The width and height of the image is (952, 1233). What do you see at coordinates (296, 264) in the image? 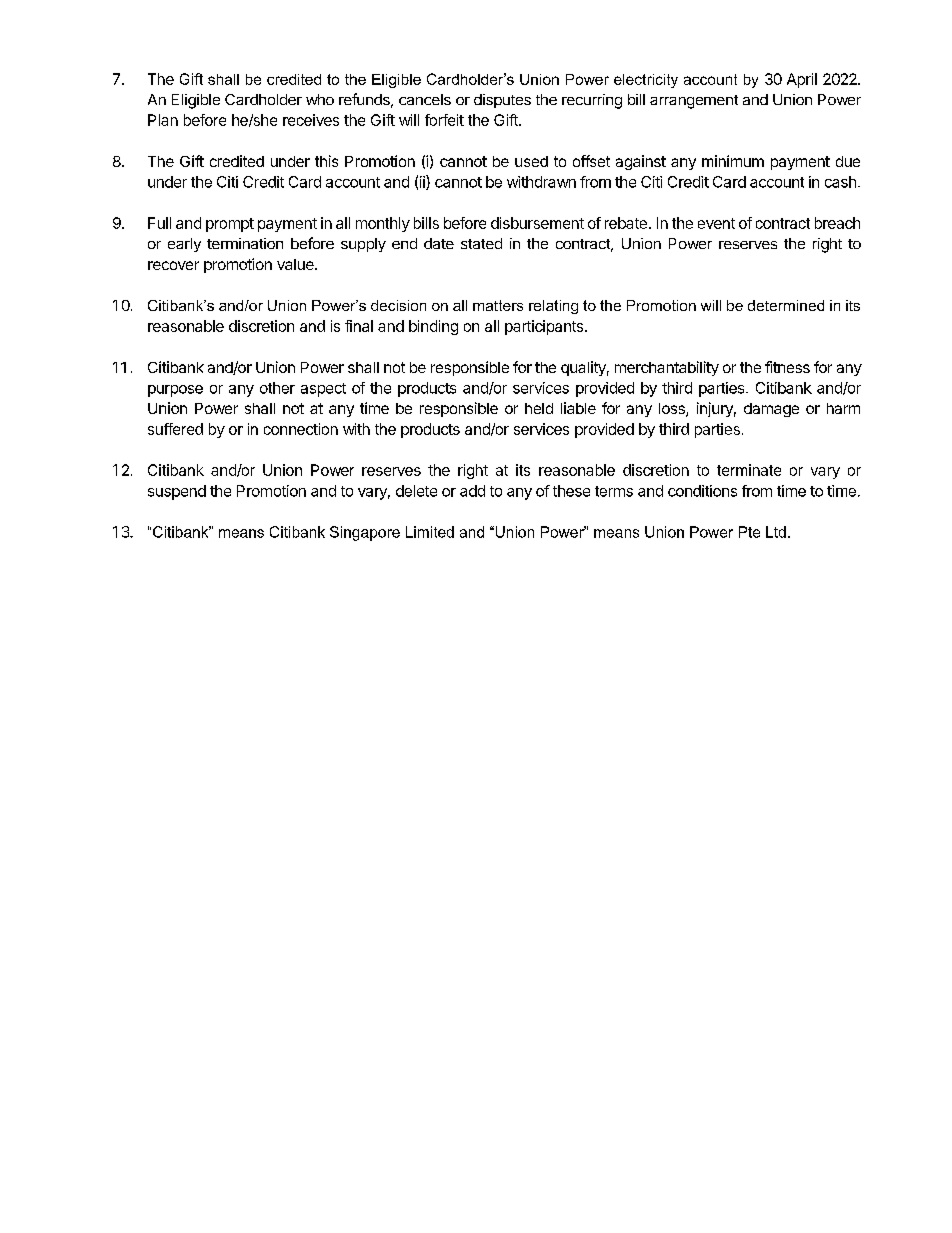
I see `value` at bounding box center [296, 264].
